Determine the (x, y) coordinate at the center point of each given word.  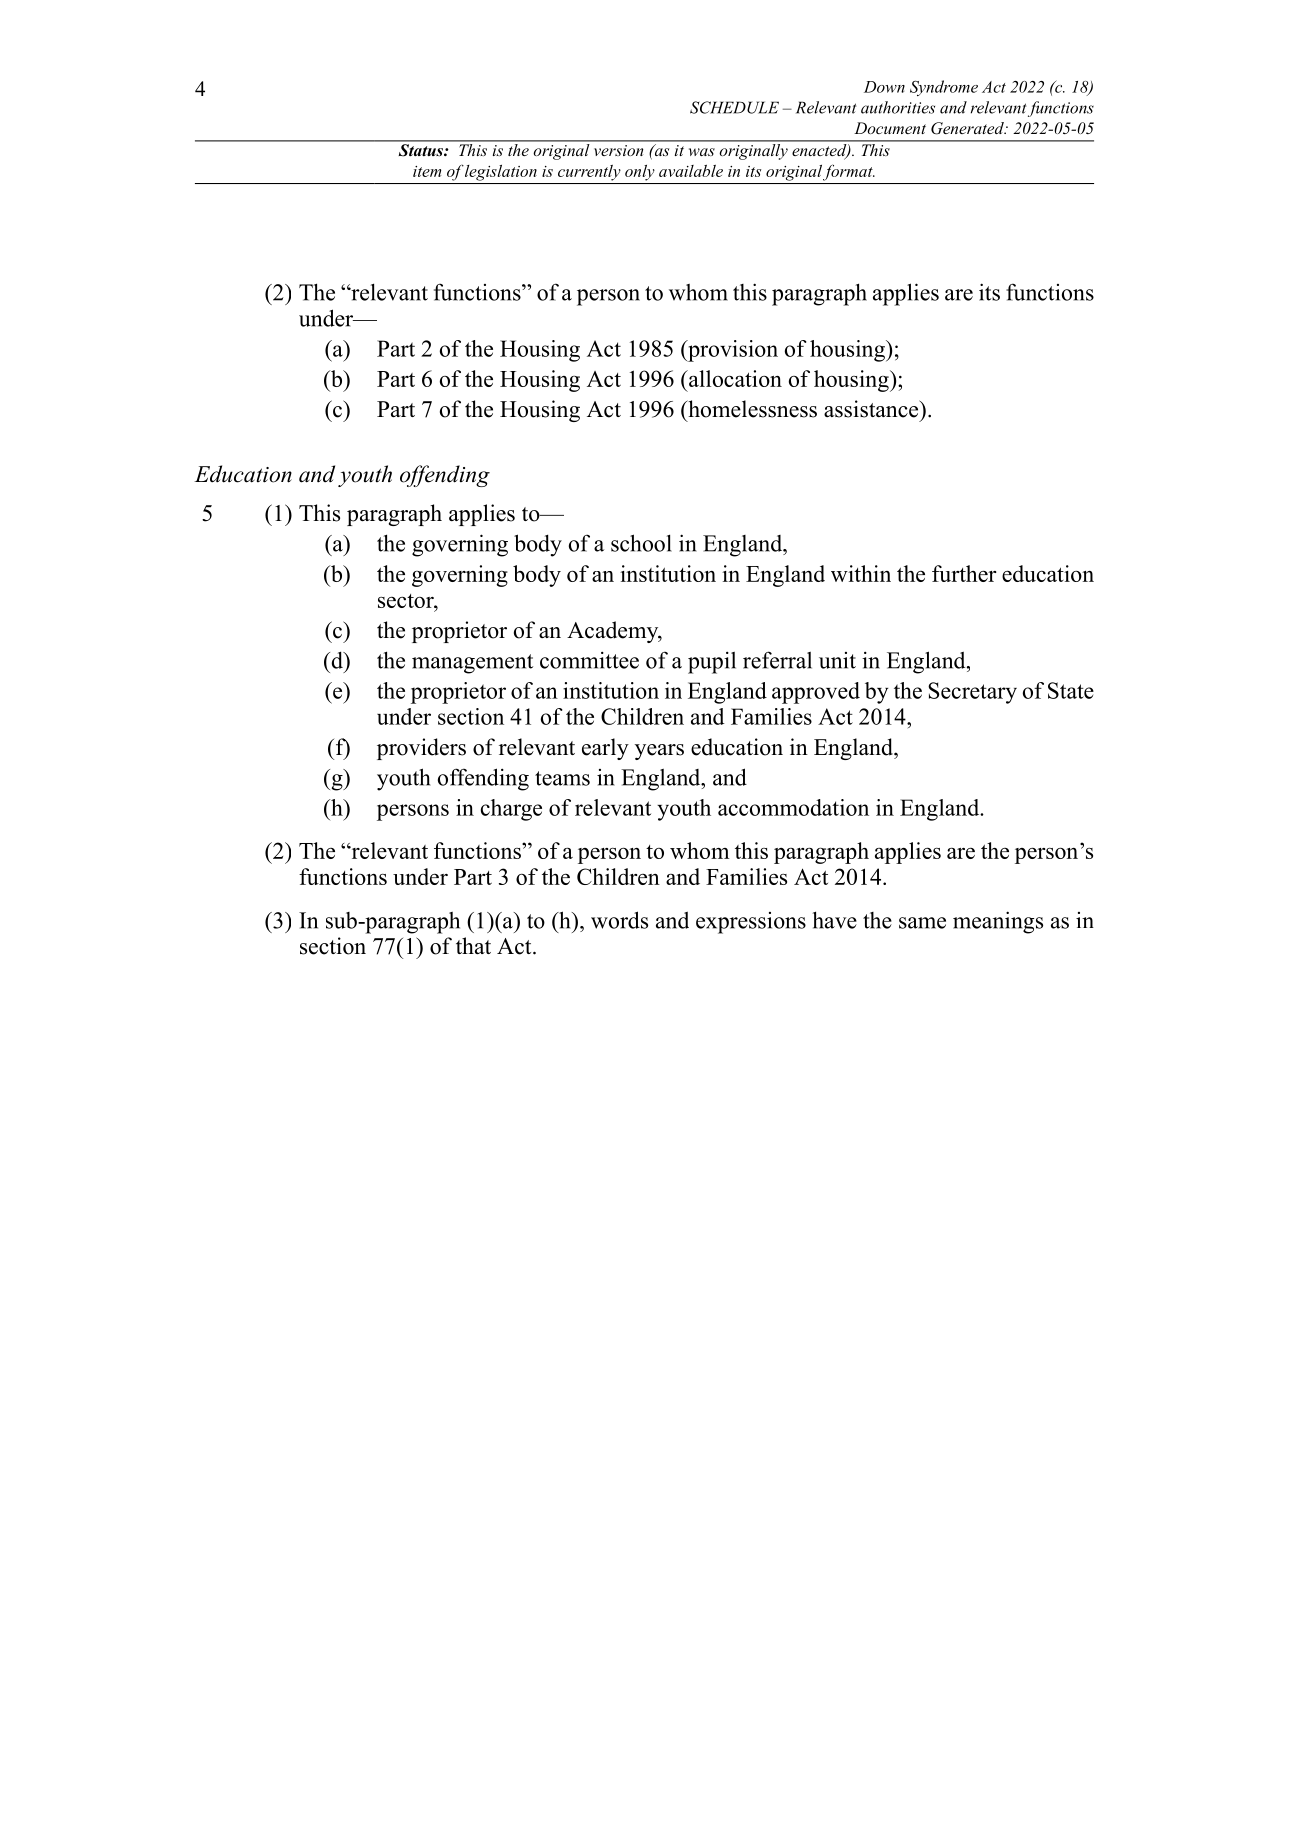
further (964, 573)
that (473, 945)
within (861, 573)
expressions (751, 923)
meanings (998, 922)
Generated (968, 128)
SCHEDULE (734, 107)
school (641, 543)
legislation (501, 173)
